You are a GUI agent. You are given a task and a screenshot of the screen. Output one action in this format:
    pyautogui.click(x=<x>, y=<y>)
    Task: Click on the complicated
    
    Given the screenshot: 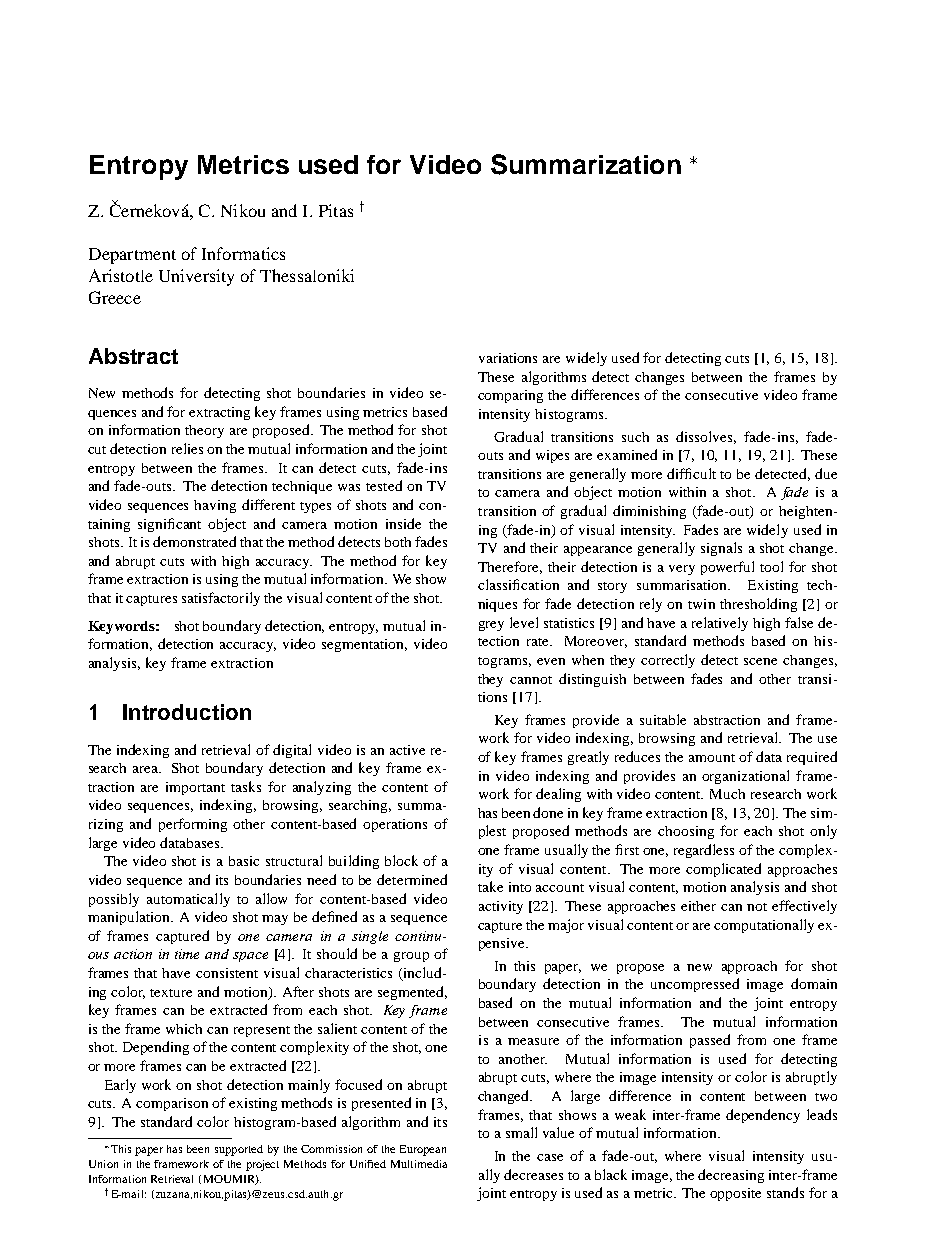 What is the action you would take?
    pyautogui.click(x=723, y=870)
